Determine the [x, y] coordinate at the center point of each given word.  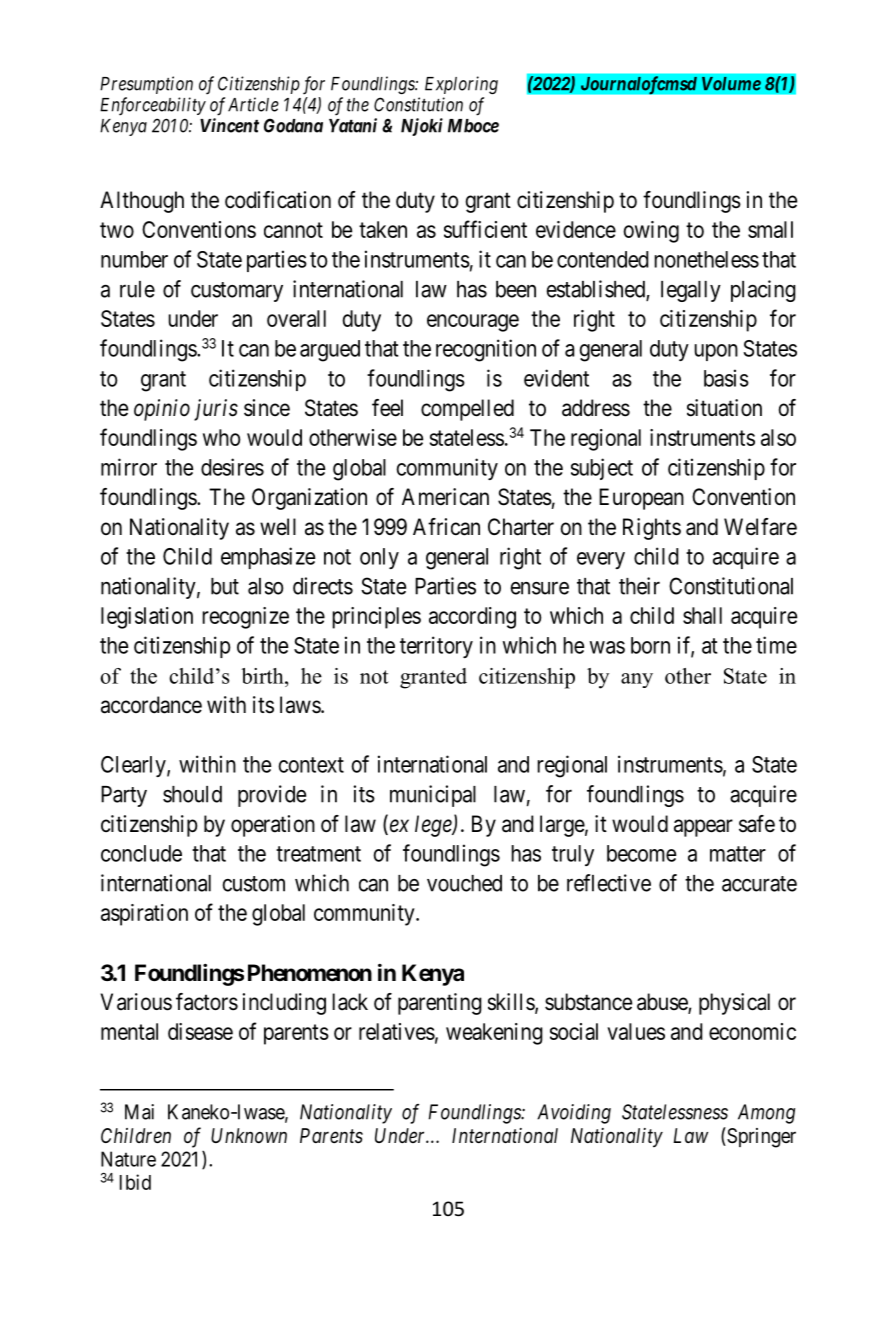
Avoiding [574, 1114]
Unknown [249, 1135]
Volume [731, 84]
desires [232, 467]
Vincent [229, 125]
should [192, 794]
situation [724, 408]
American [445, 497]
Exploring [461, 85]
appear [703, 828]
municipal [433, 796]
